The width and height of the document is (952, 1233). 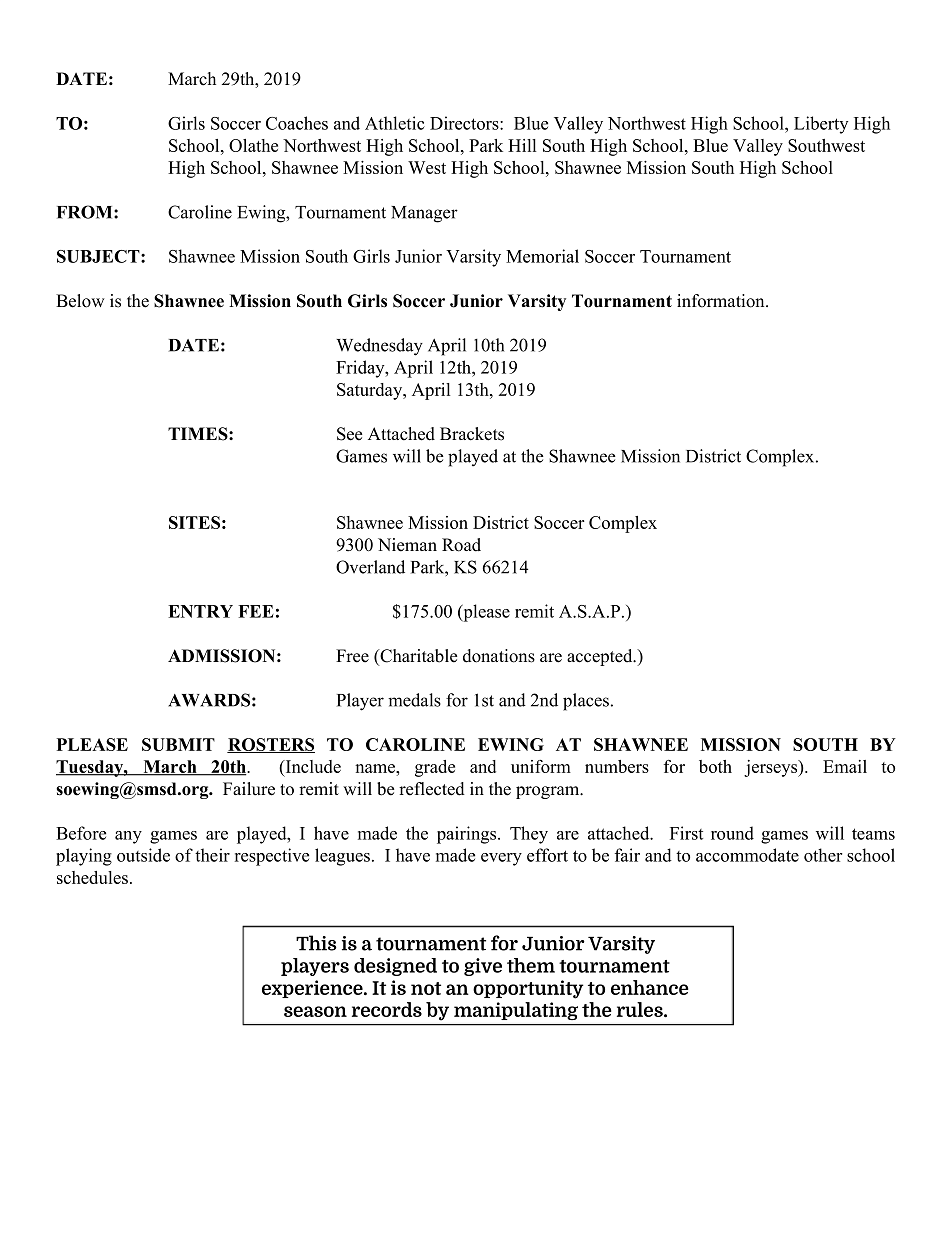 What do you see at coordinates (435, 768) in the document?
I see `grade` at bounding box center [435, 768].
